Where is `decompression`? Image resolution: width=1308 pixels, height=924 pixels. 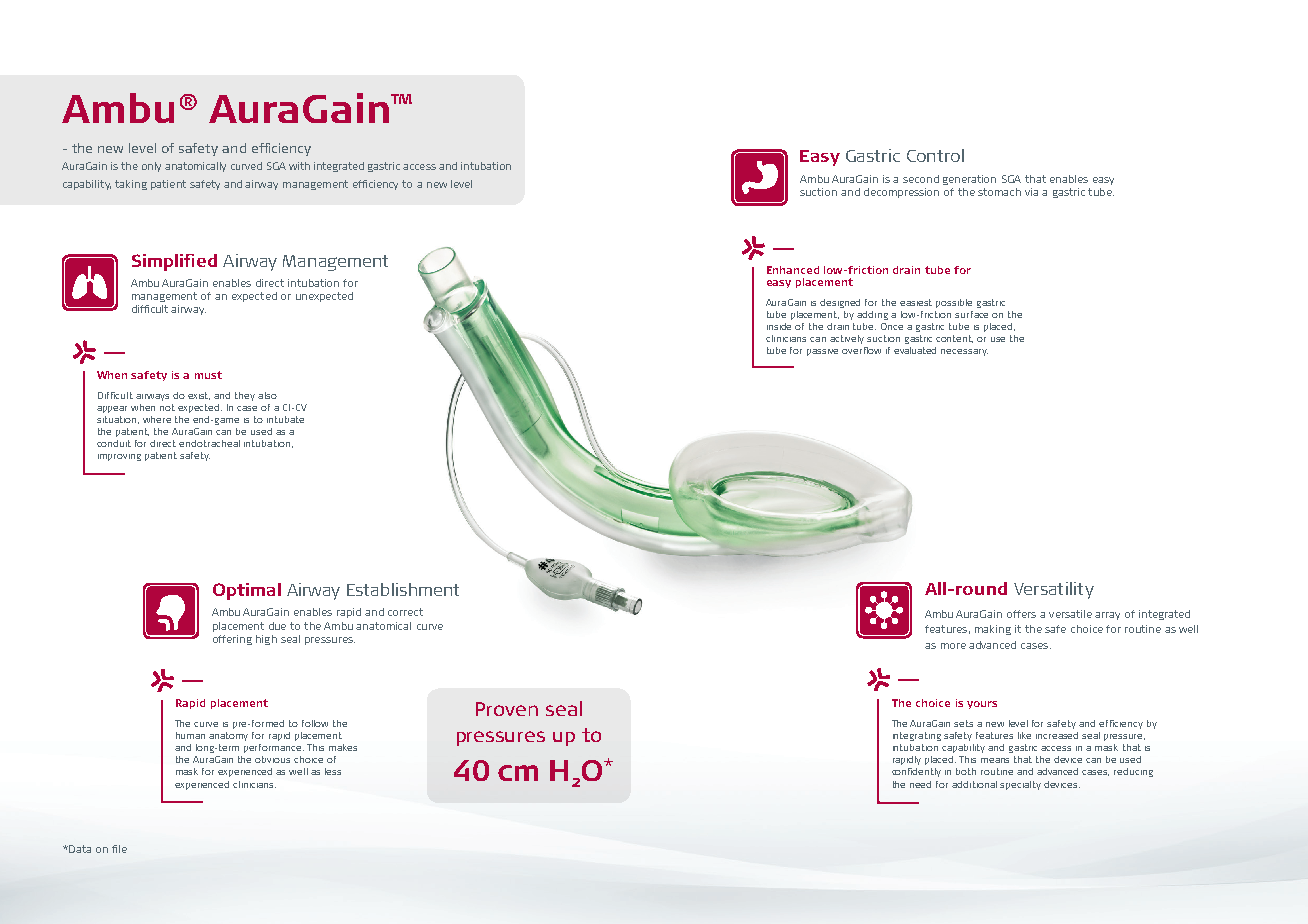 decompression is located at coordinates (901, 193).
